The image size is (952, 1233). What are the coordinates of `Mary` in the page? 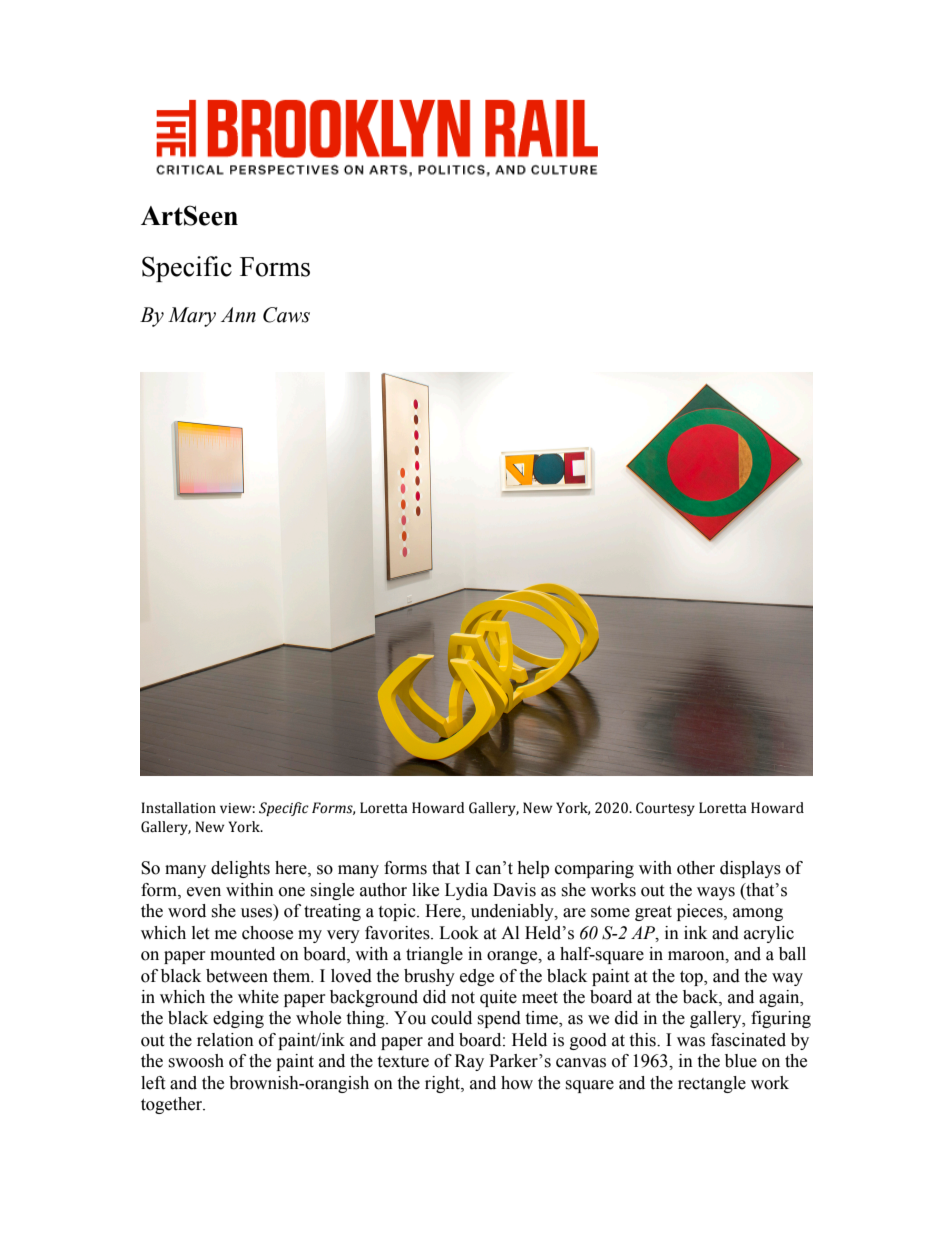 It's located at (192, 317).
